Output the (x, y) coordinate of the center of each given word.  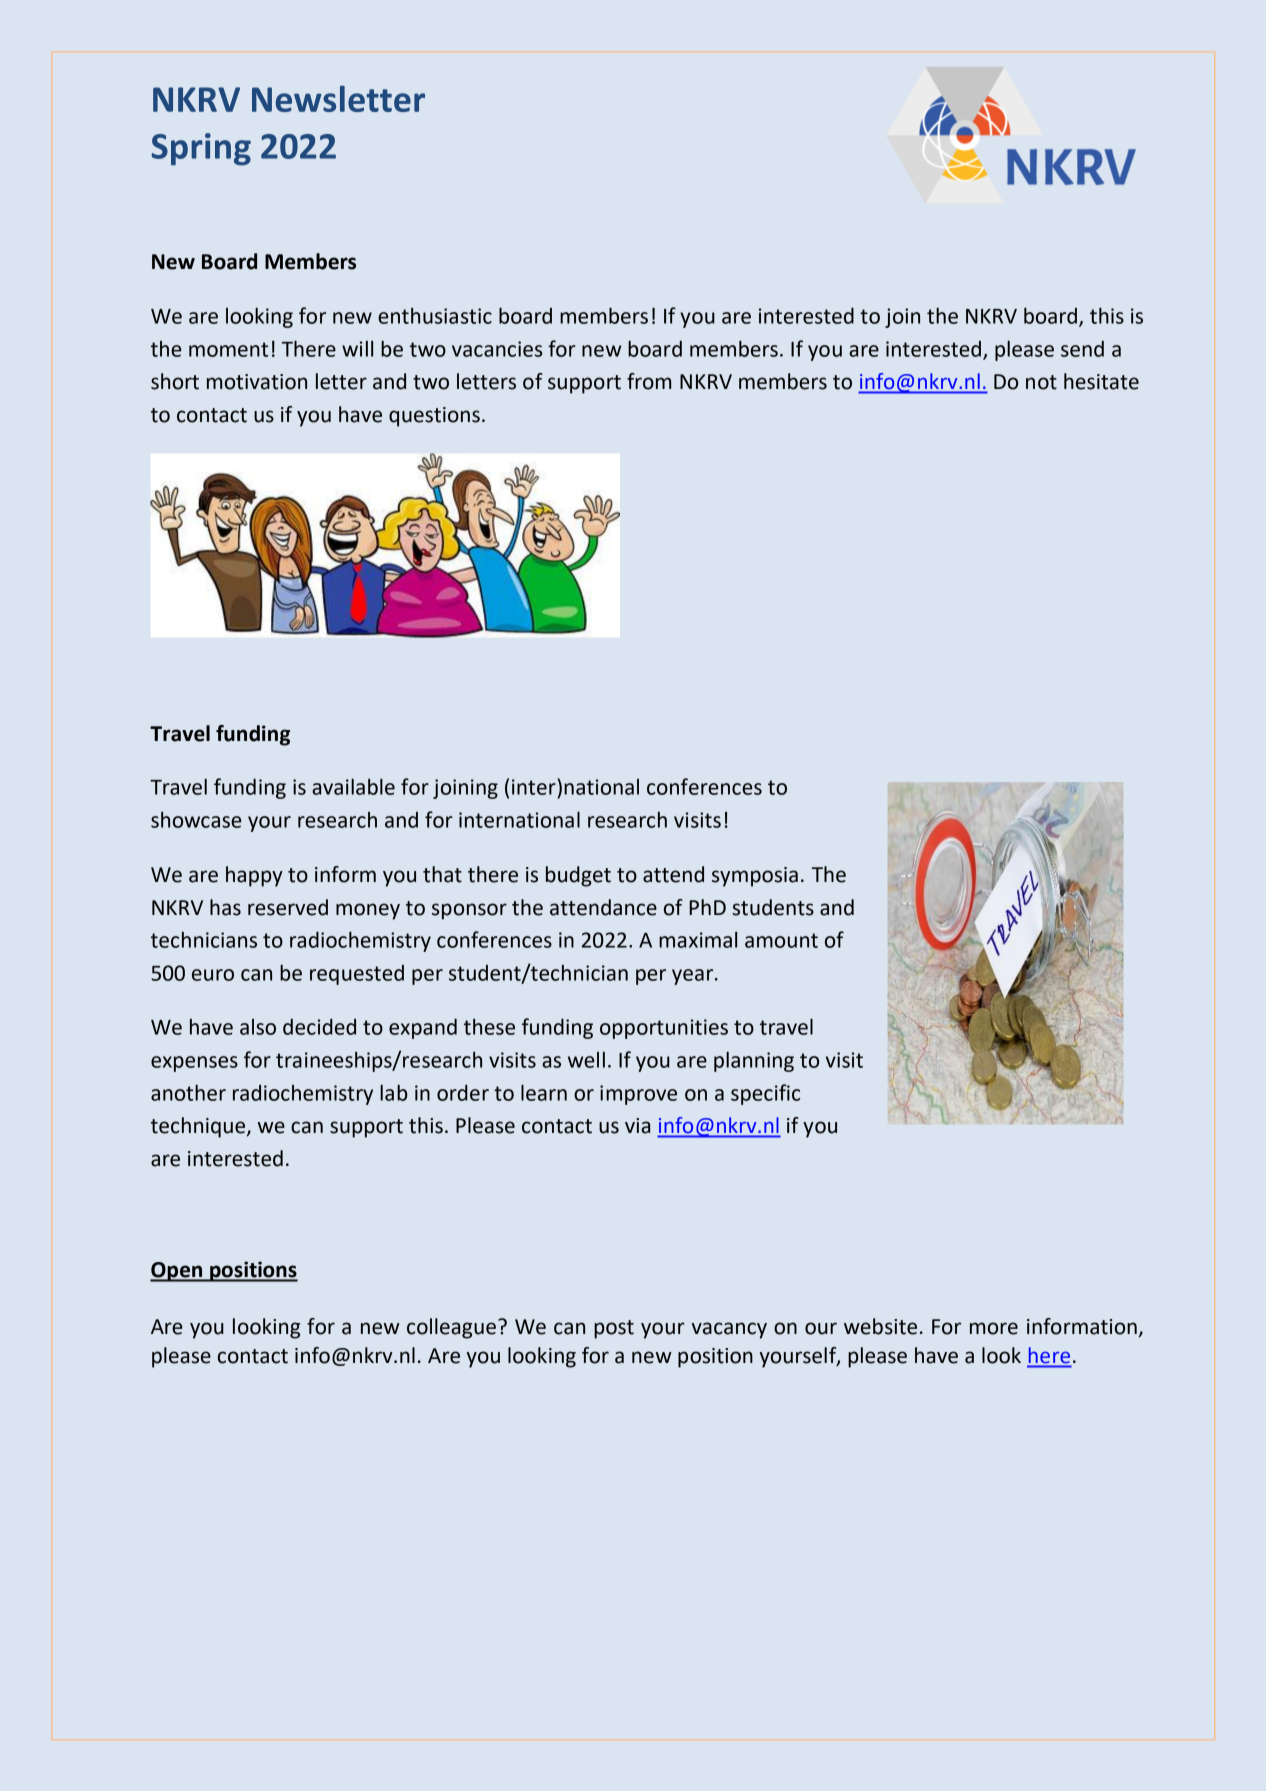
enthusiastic (435, 316)
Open (177, 1272)
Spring (201, 149)
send (1082, 349)
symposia (755, 877)
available (353, 786)
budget (578, 876)
